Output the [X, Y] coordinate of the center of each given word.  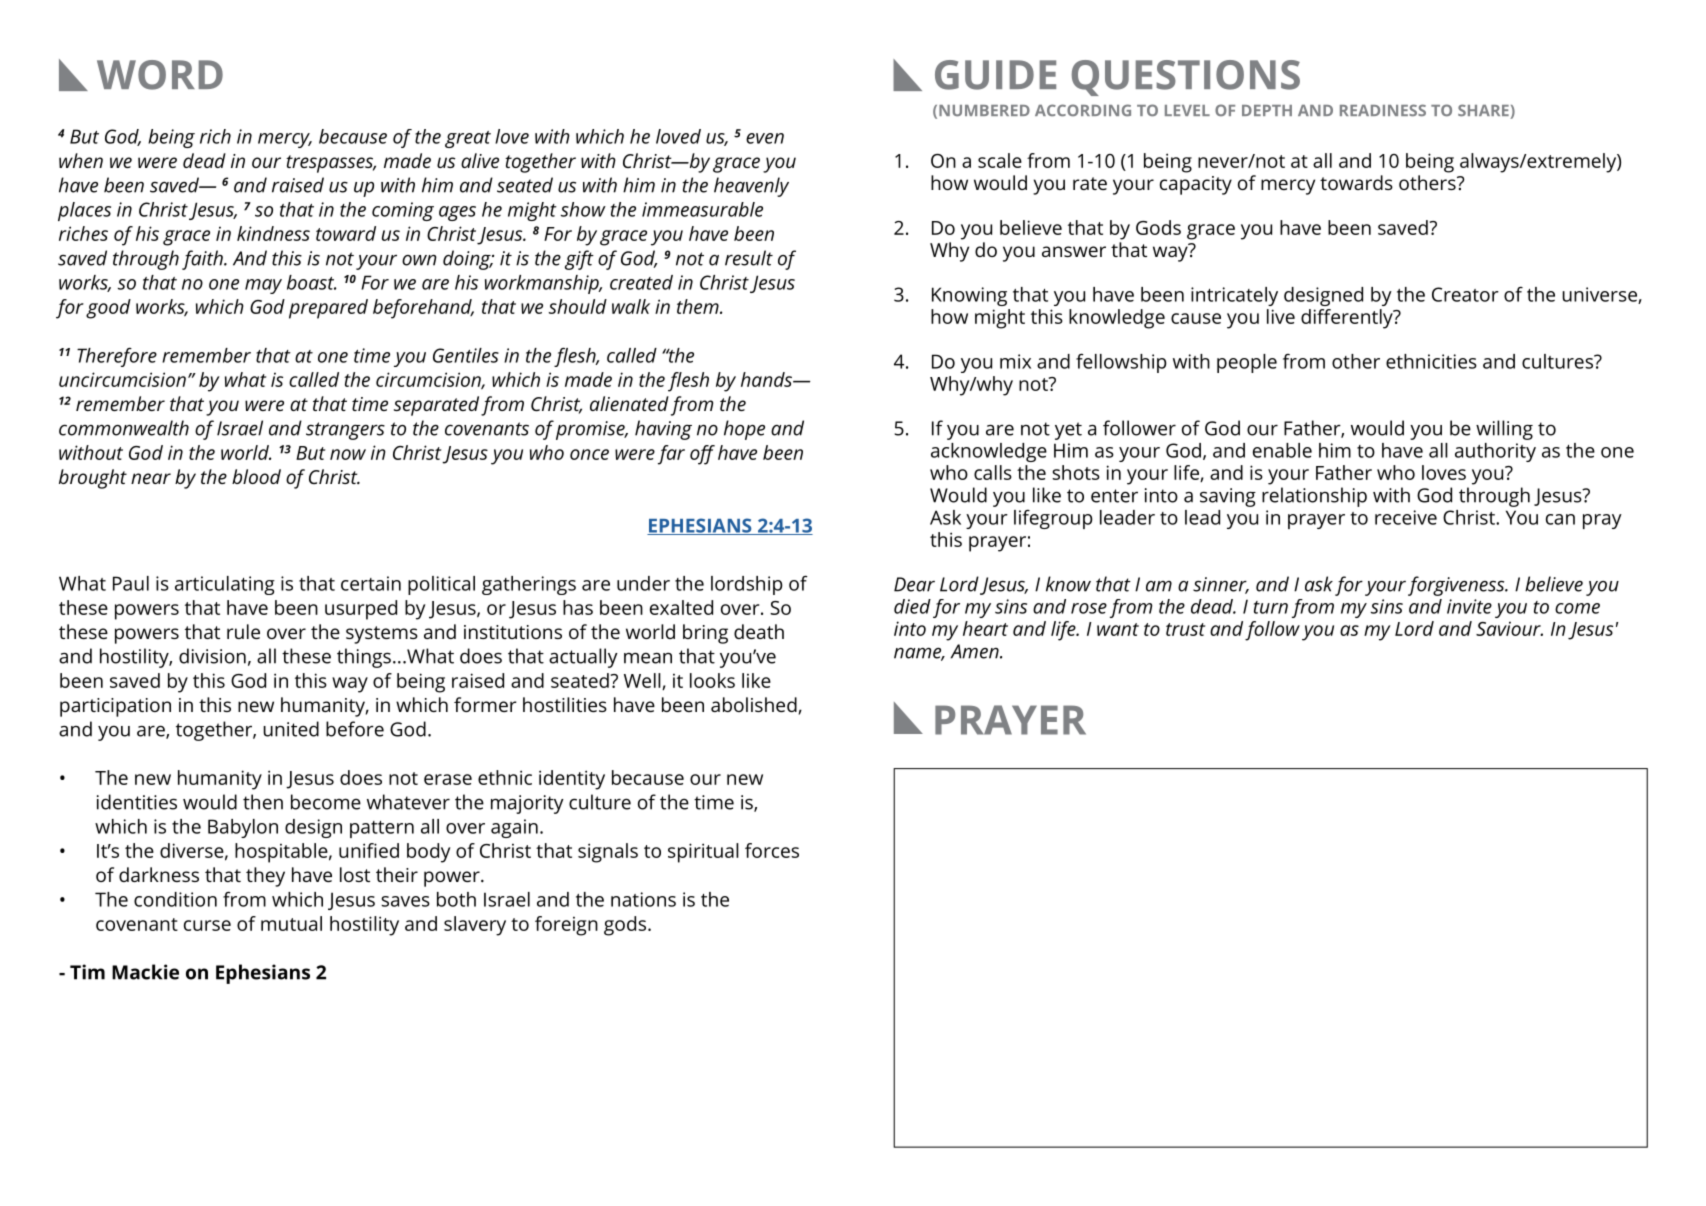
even [765, 138]
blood [256, 476]
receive [1406, 517]
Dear [914, 584]
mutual [291, 923]
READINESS [1383, 110]
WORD [160, 75]
